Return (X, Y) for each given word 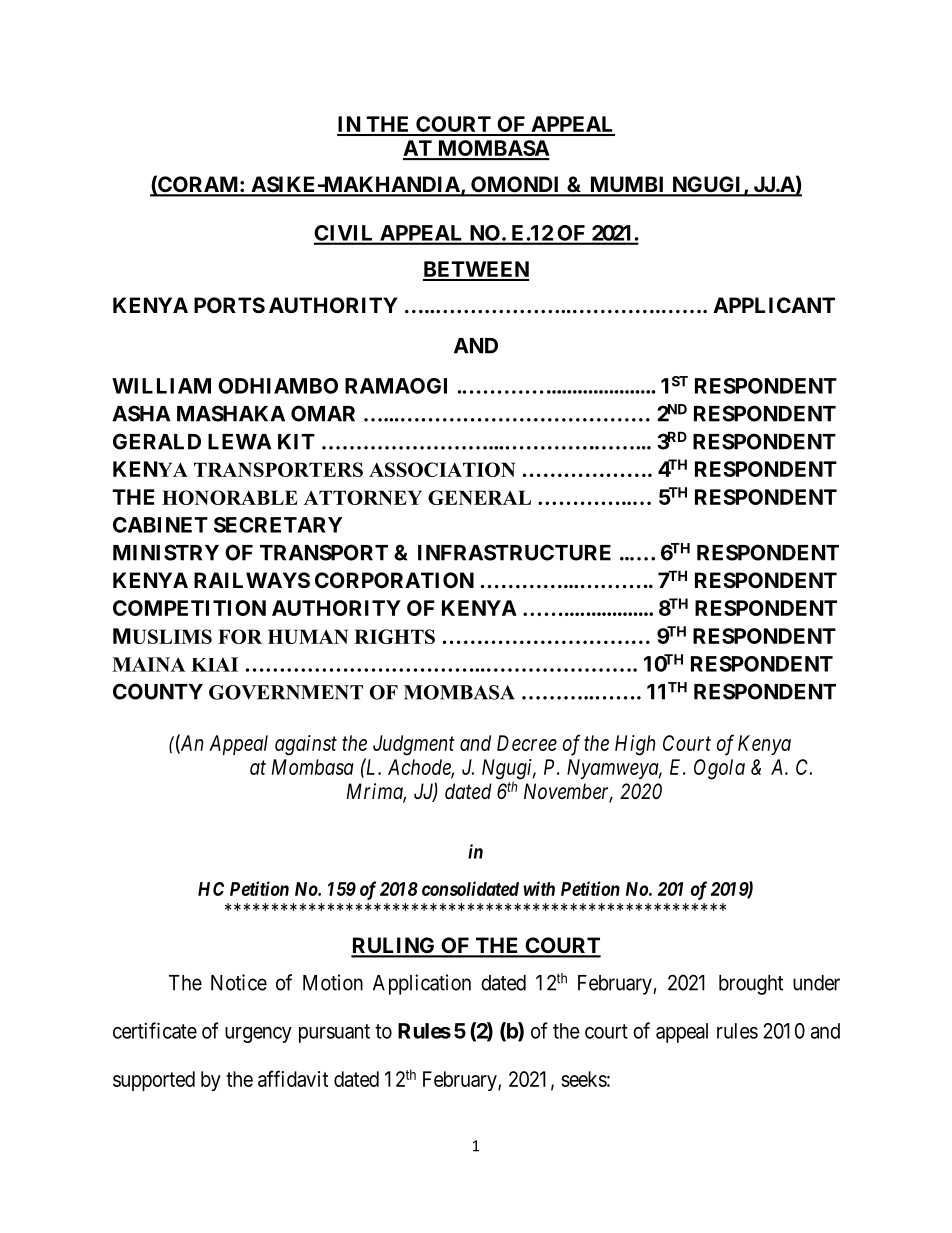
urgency (258, 1035)
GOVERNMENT (286, 692)
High (635, 745)
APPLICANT (774, 305)
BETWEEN (476, 270)
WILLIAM (161, 386)
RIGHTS (394, 636)
